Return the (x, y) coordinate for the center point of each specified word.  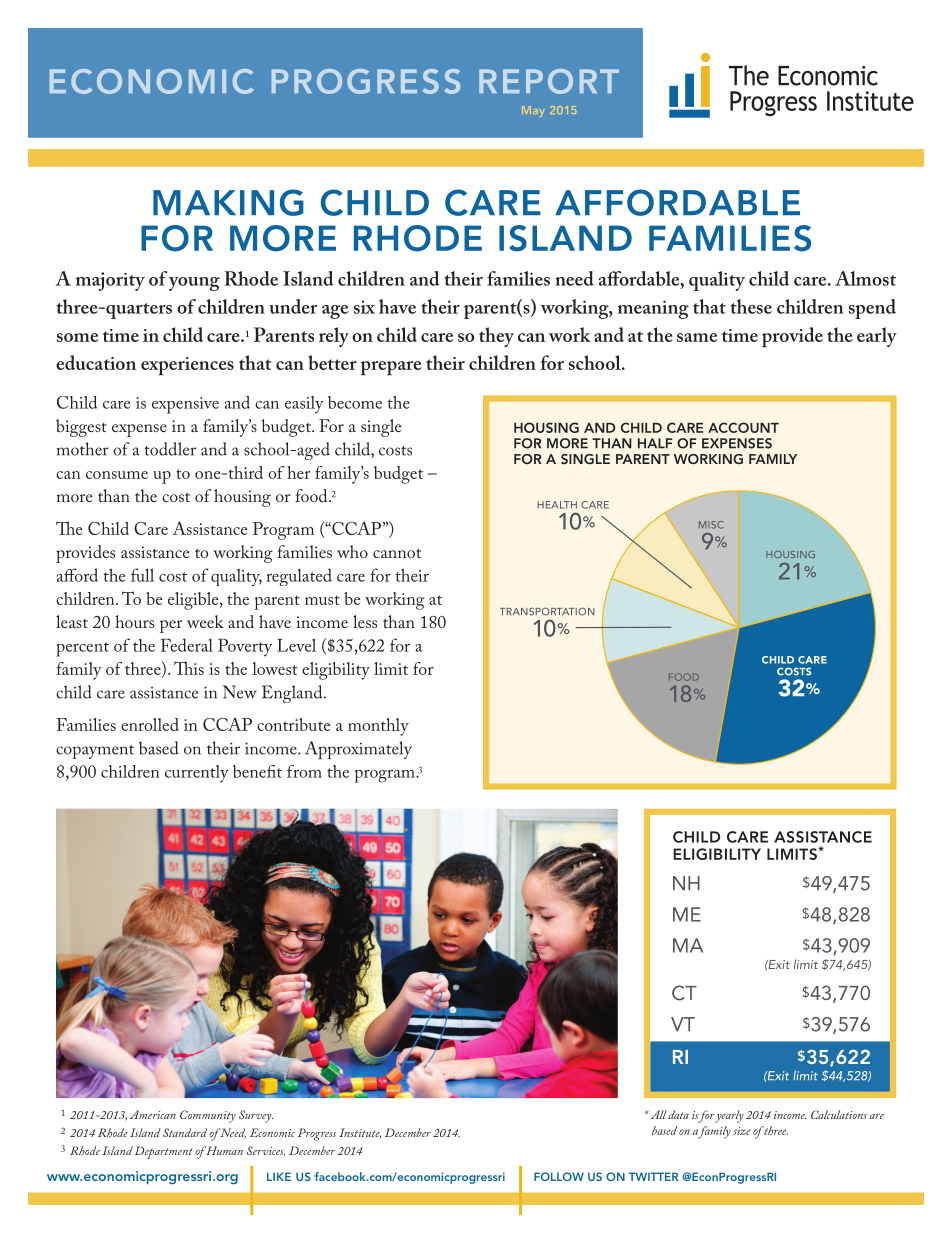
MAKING (228, 202)
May (533, 111)
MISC (711, 525)
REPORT (549, 81)
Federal (187, 645)
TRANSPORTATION (547, 611)
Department (164, 1152)
